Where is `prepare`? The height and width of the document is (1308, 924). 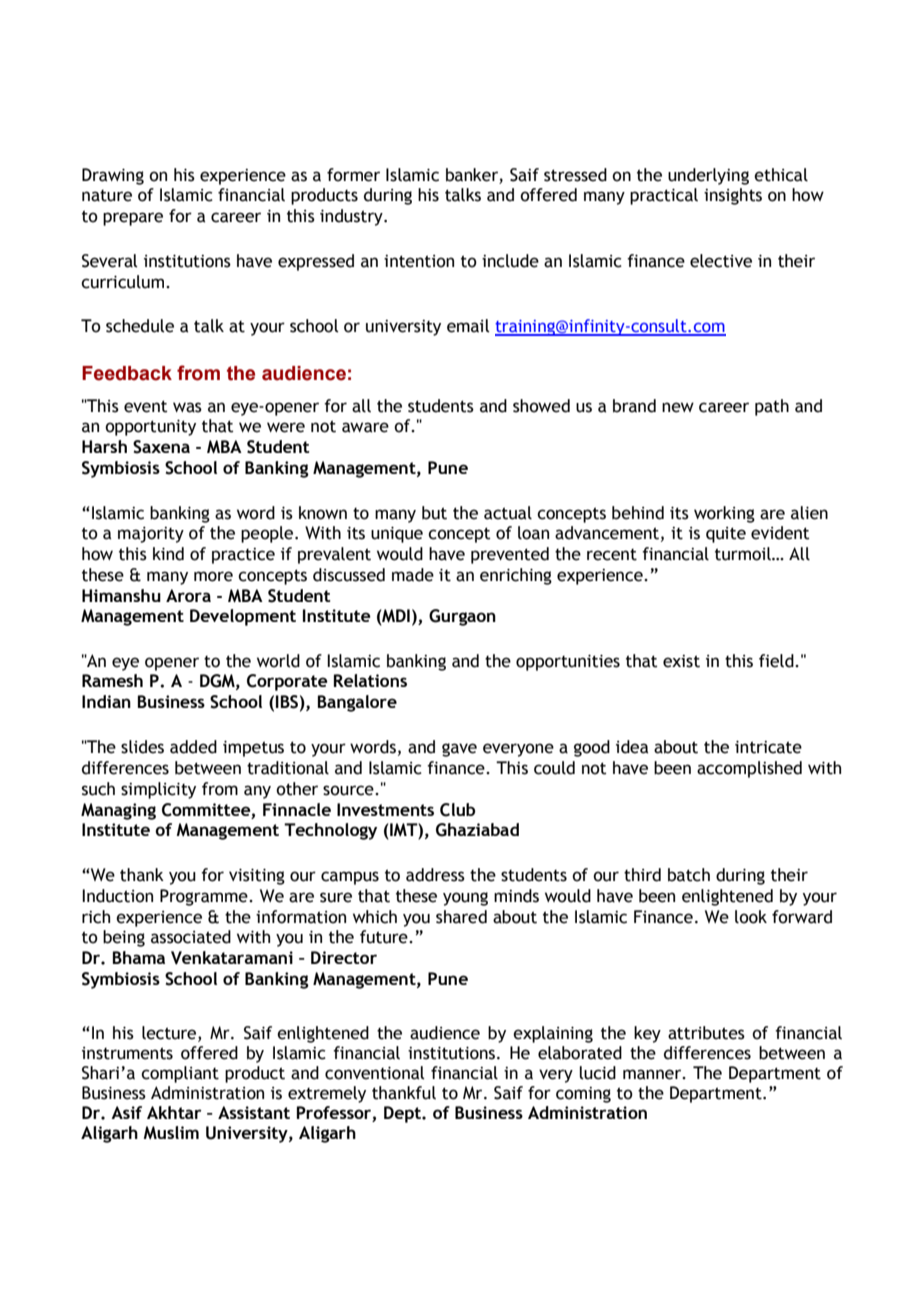
prepare is located at coordinates (133, 219).
